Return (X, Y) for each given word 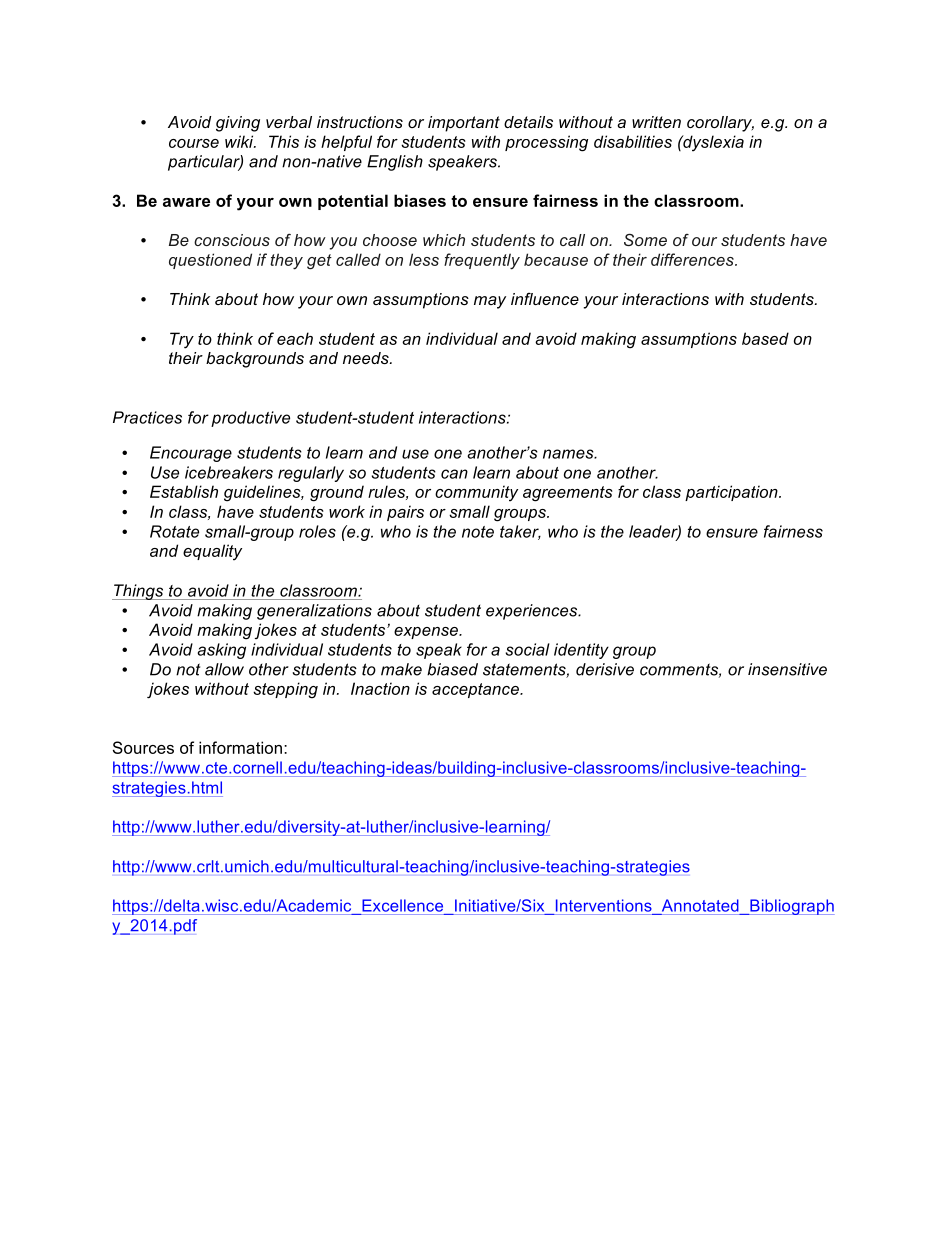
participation (732, 493)
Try (182, 340)
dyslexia (712, 143)
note (478, 532)
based (765, 338)
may (490, 302)
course (194, 143)
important (464, 124)
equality (212, 552)
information (240, 747)
